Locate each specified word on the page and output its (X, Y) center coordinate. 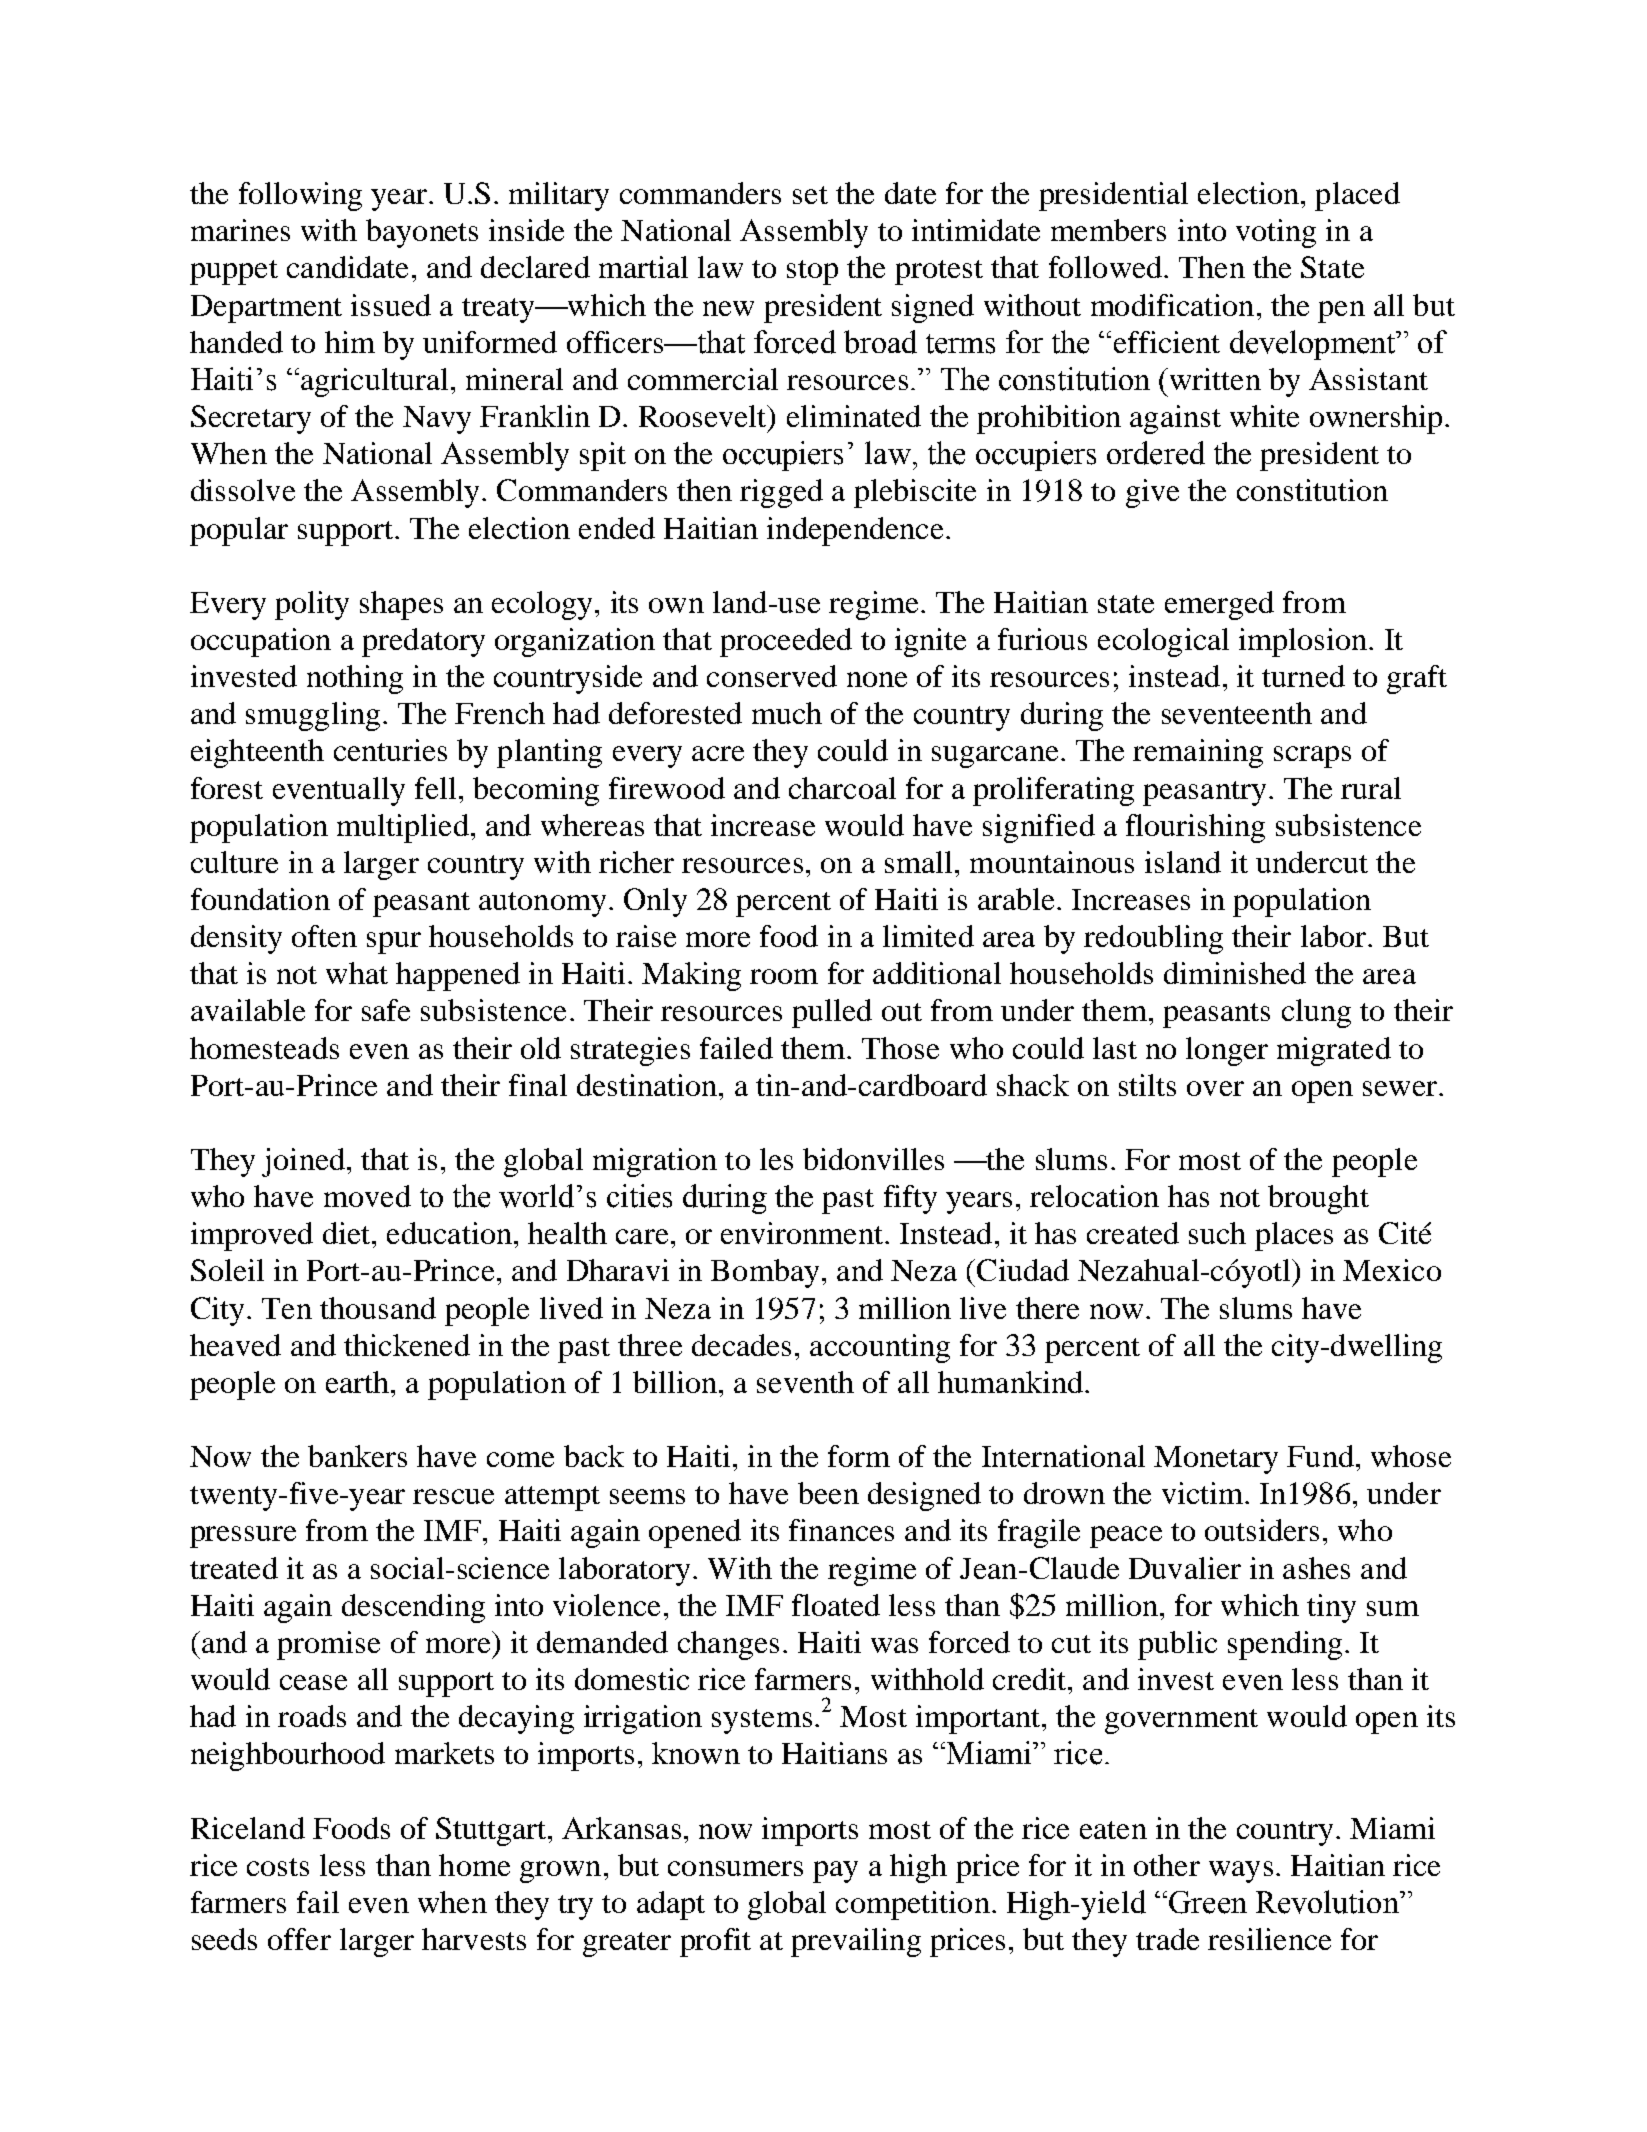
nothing (355, 679)
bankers (357, 1456)
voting (1276, 233)
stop (812, 272)
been (828, 1493)
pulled (832, 1013)
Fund (1320, 1456)
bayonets (422, 233)
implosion (1303, 642)
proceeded (786, 642)
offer (299, 1939)
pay (835, 1872)
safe (386, 1010)
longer (1227, 1051)
